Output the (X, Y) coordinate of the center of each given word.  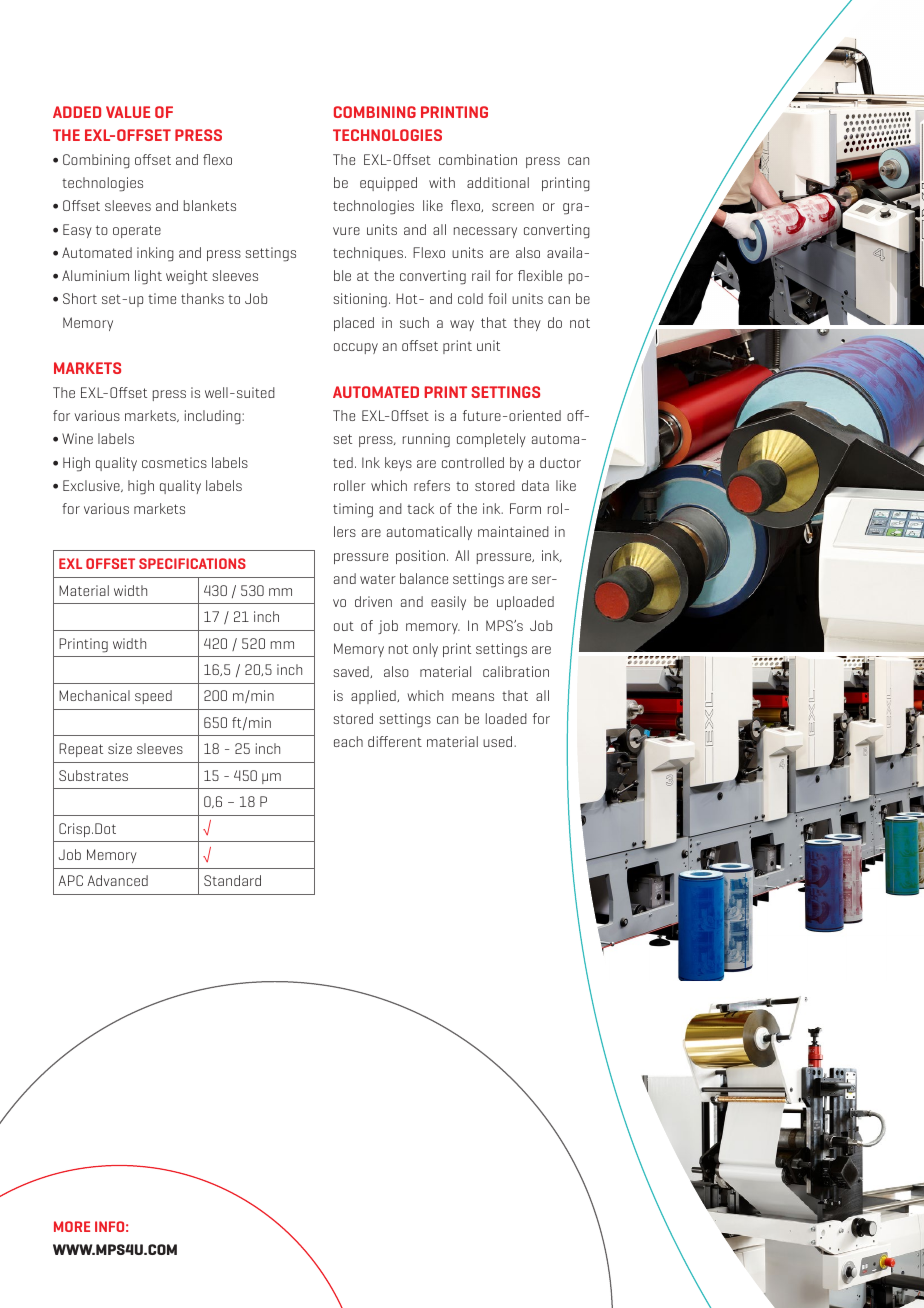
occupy (356, 348)
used (499, 741)
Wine (77, 438)
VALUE (128, 112)
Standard (232, 880)
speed (153, 697)
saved (352, 672)
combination (478, 159)
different (395, 741)
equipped (388, 184)
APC (70, 880)
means (473, 697)
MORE (72, 1226)
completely (491, 440)
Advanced (117, 880)
